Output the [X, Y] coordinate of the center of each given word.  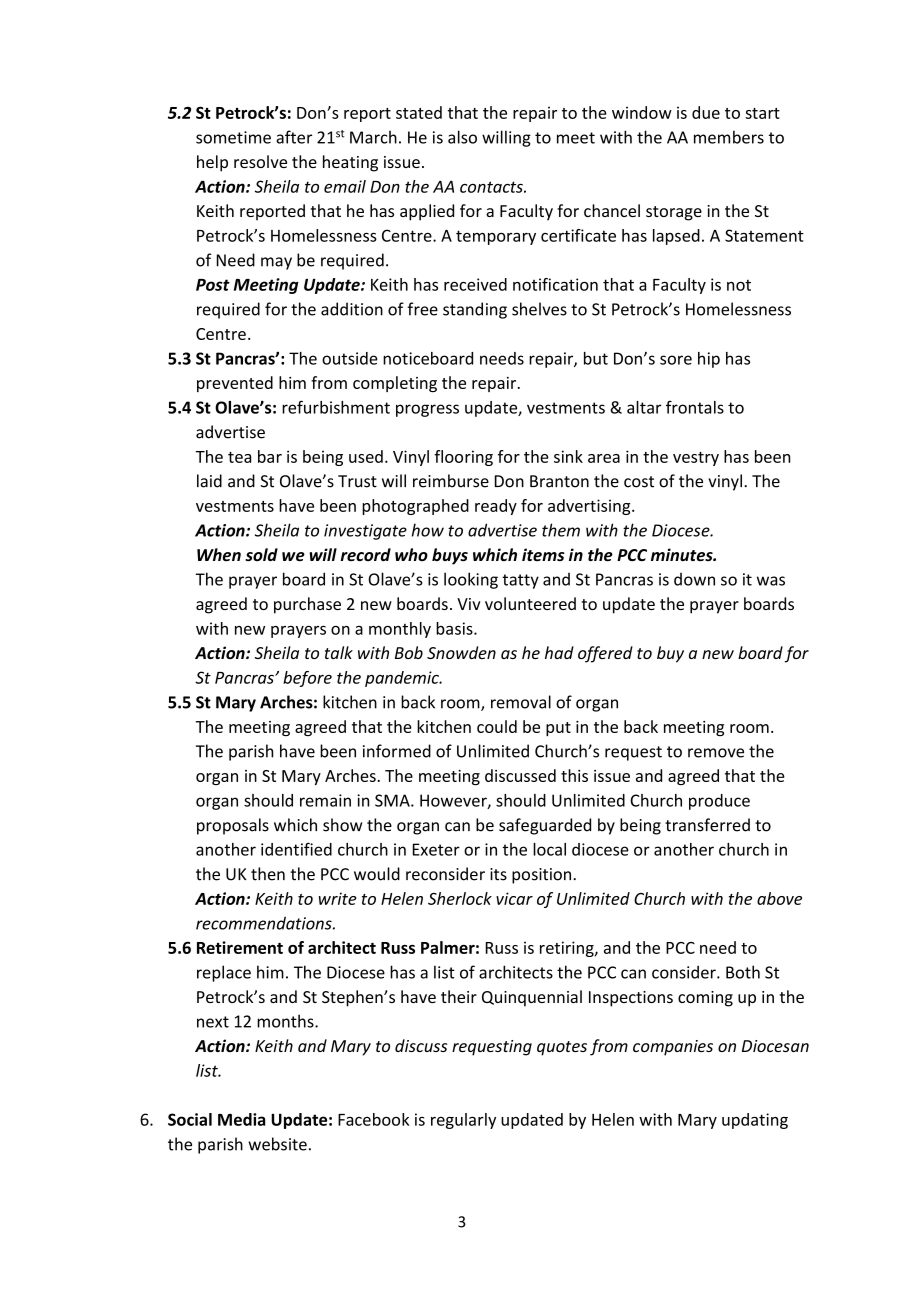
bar [270, 456]
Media [241, 1119]
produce [719, 802]
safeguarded [545, 826]
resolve [260, 161]
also [462, 137]
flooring [463, 458]
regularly [463, 1121]
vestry [696, 459]
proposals [233, 826]
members [729, 137]
